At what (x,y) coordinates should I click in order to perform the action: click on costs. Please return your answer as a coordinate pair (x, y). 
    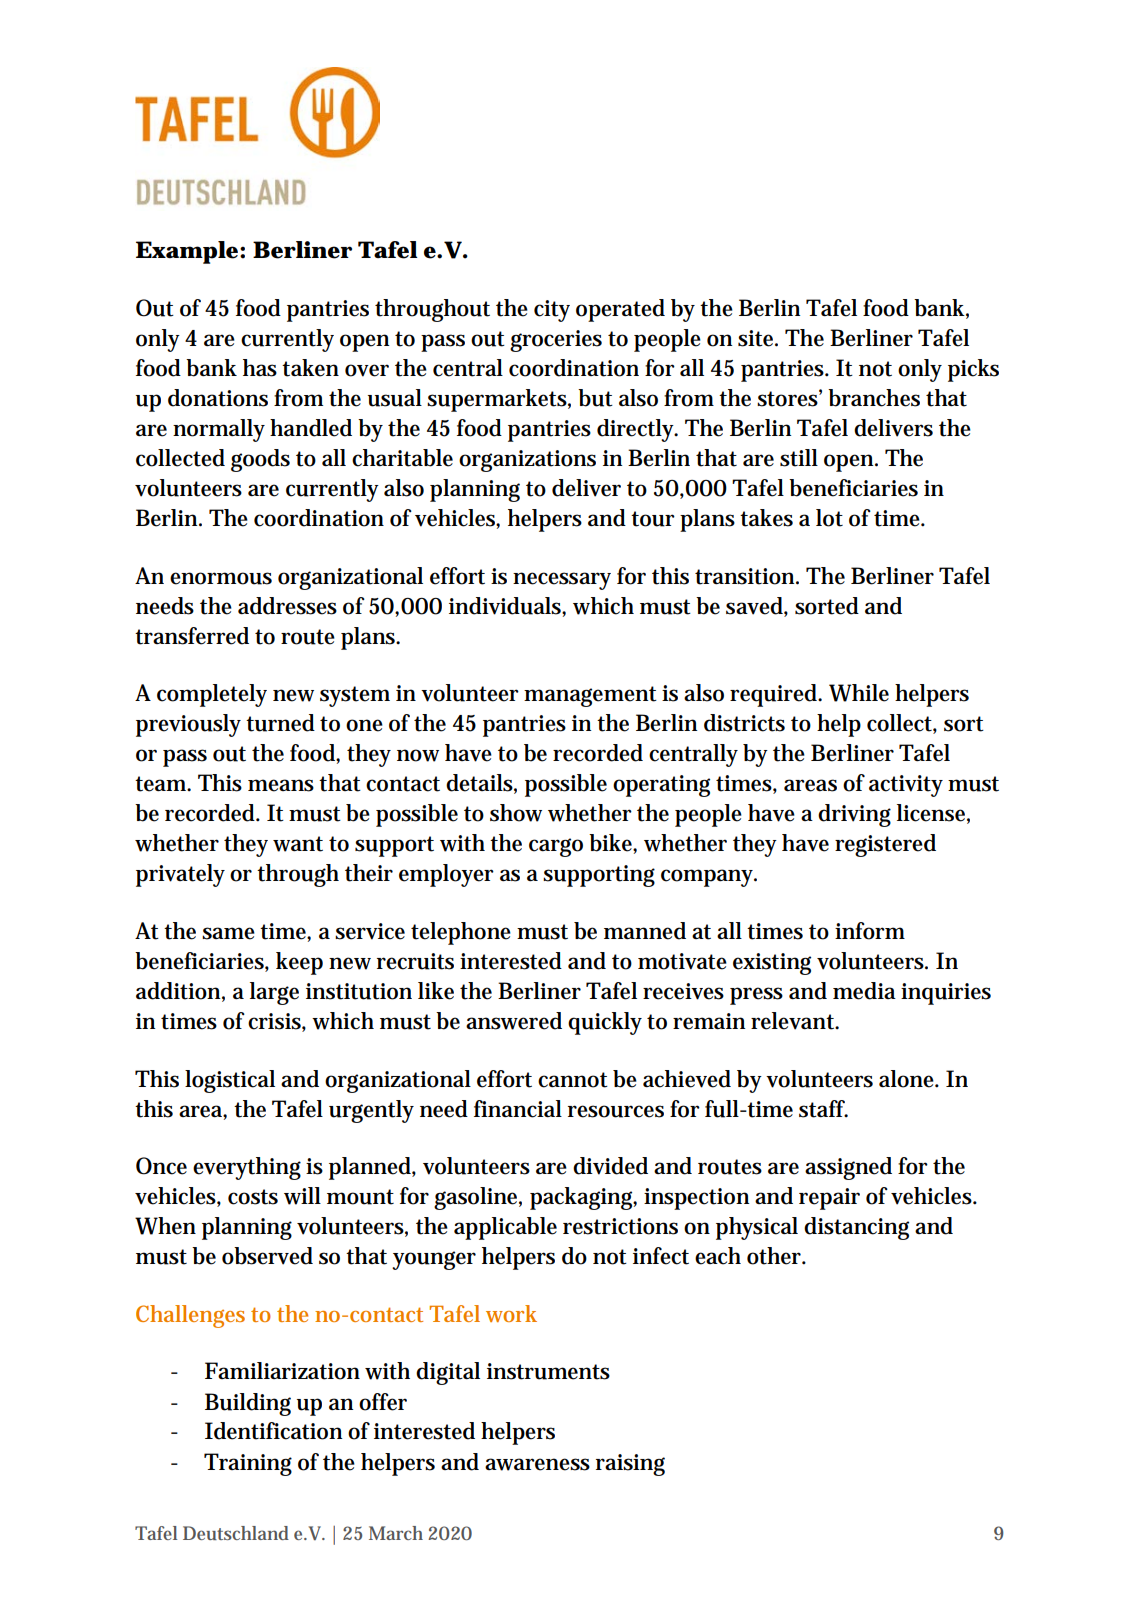
    Looking at the image, I should click on (253, 1197).
